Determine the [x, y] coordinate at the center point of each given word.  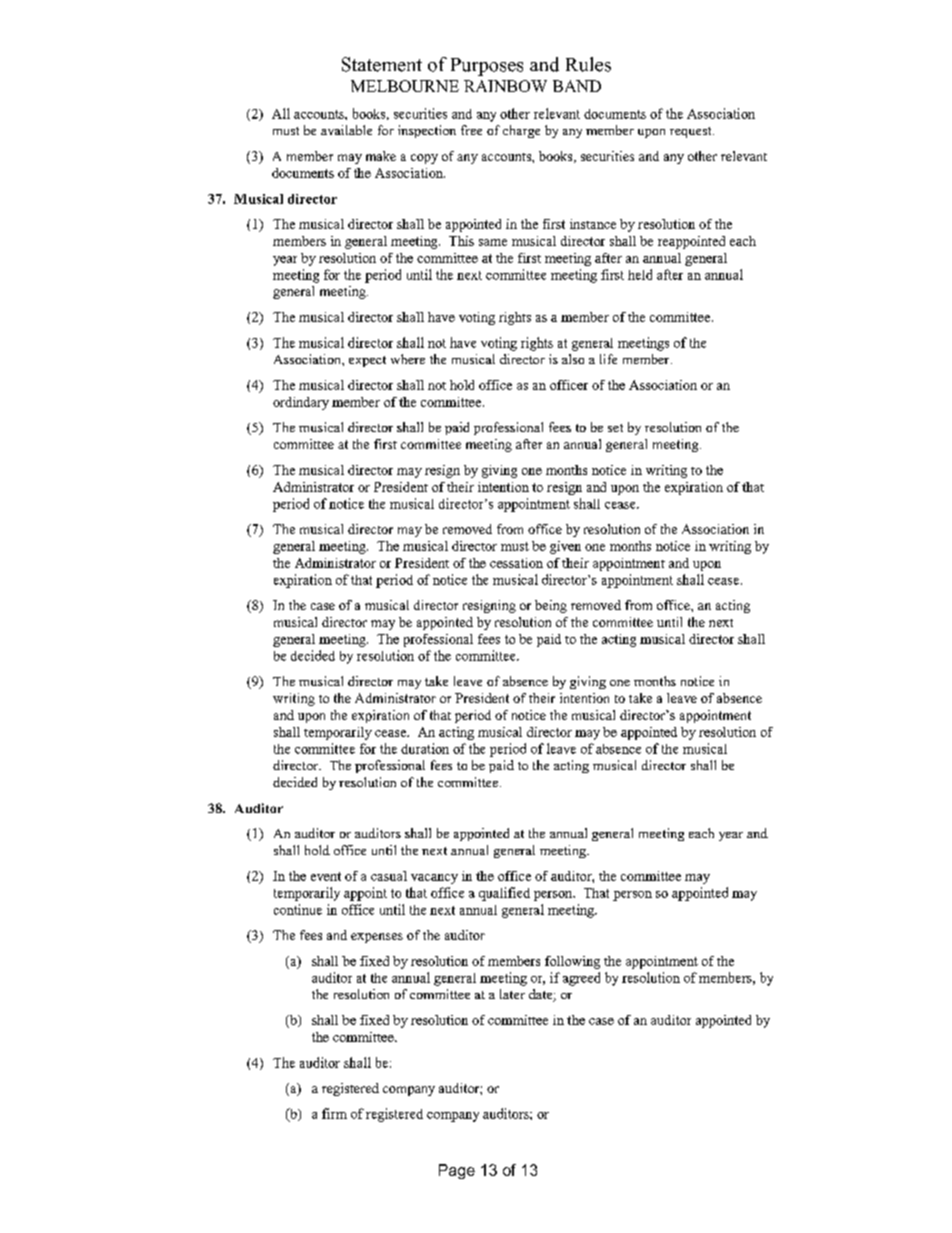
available [346, 130]
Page [457, 1171]
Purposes [487, 67]
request [692, 132]
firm [334, 1113]
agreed [581, 979]
